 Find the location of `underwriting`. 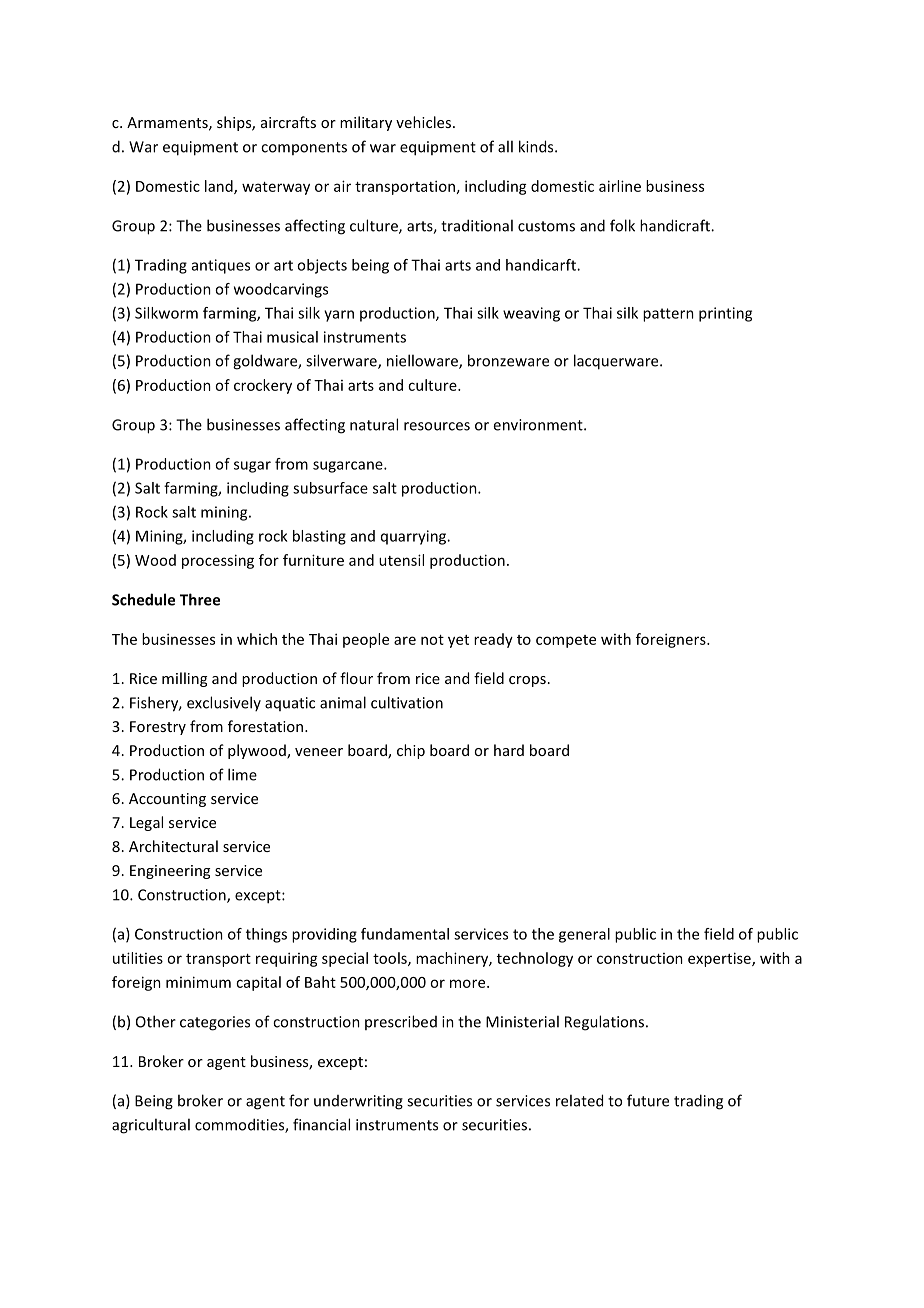

underwriting is located at coordinates (358, 1102).
